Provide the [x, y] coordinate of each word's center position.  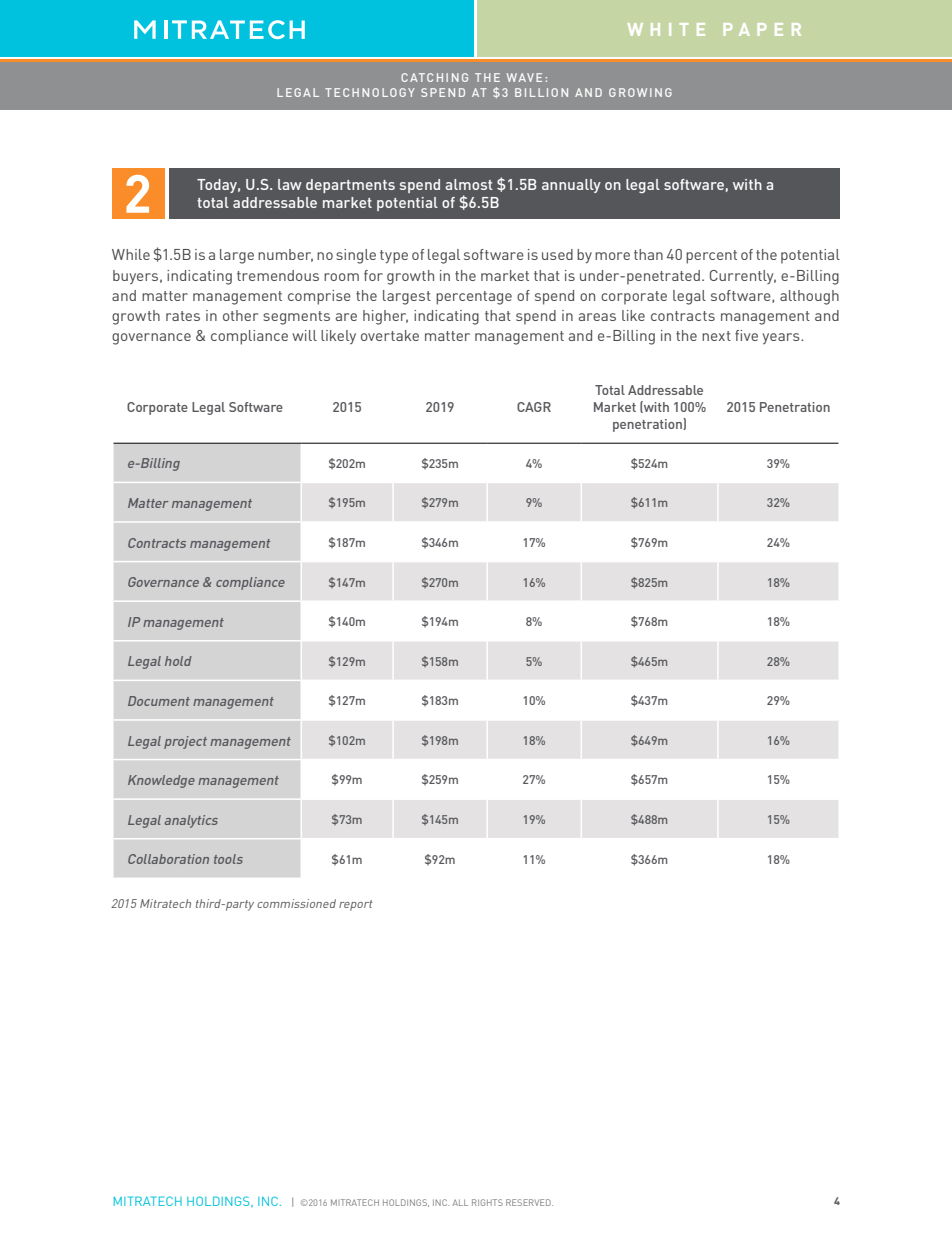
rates [183, 316]
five [746, 335]
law [290, 184]
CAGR [534, 407]
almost [469, 184]
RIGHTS [487, 1202]
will [304, 335]
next [716, 336]
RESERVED [529, 1202]
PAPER [762, 29]
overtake [390, 335]
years [782, 338]
